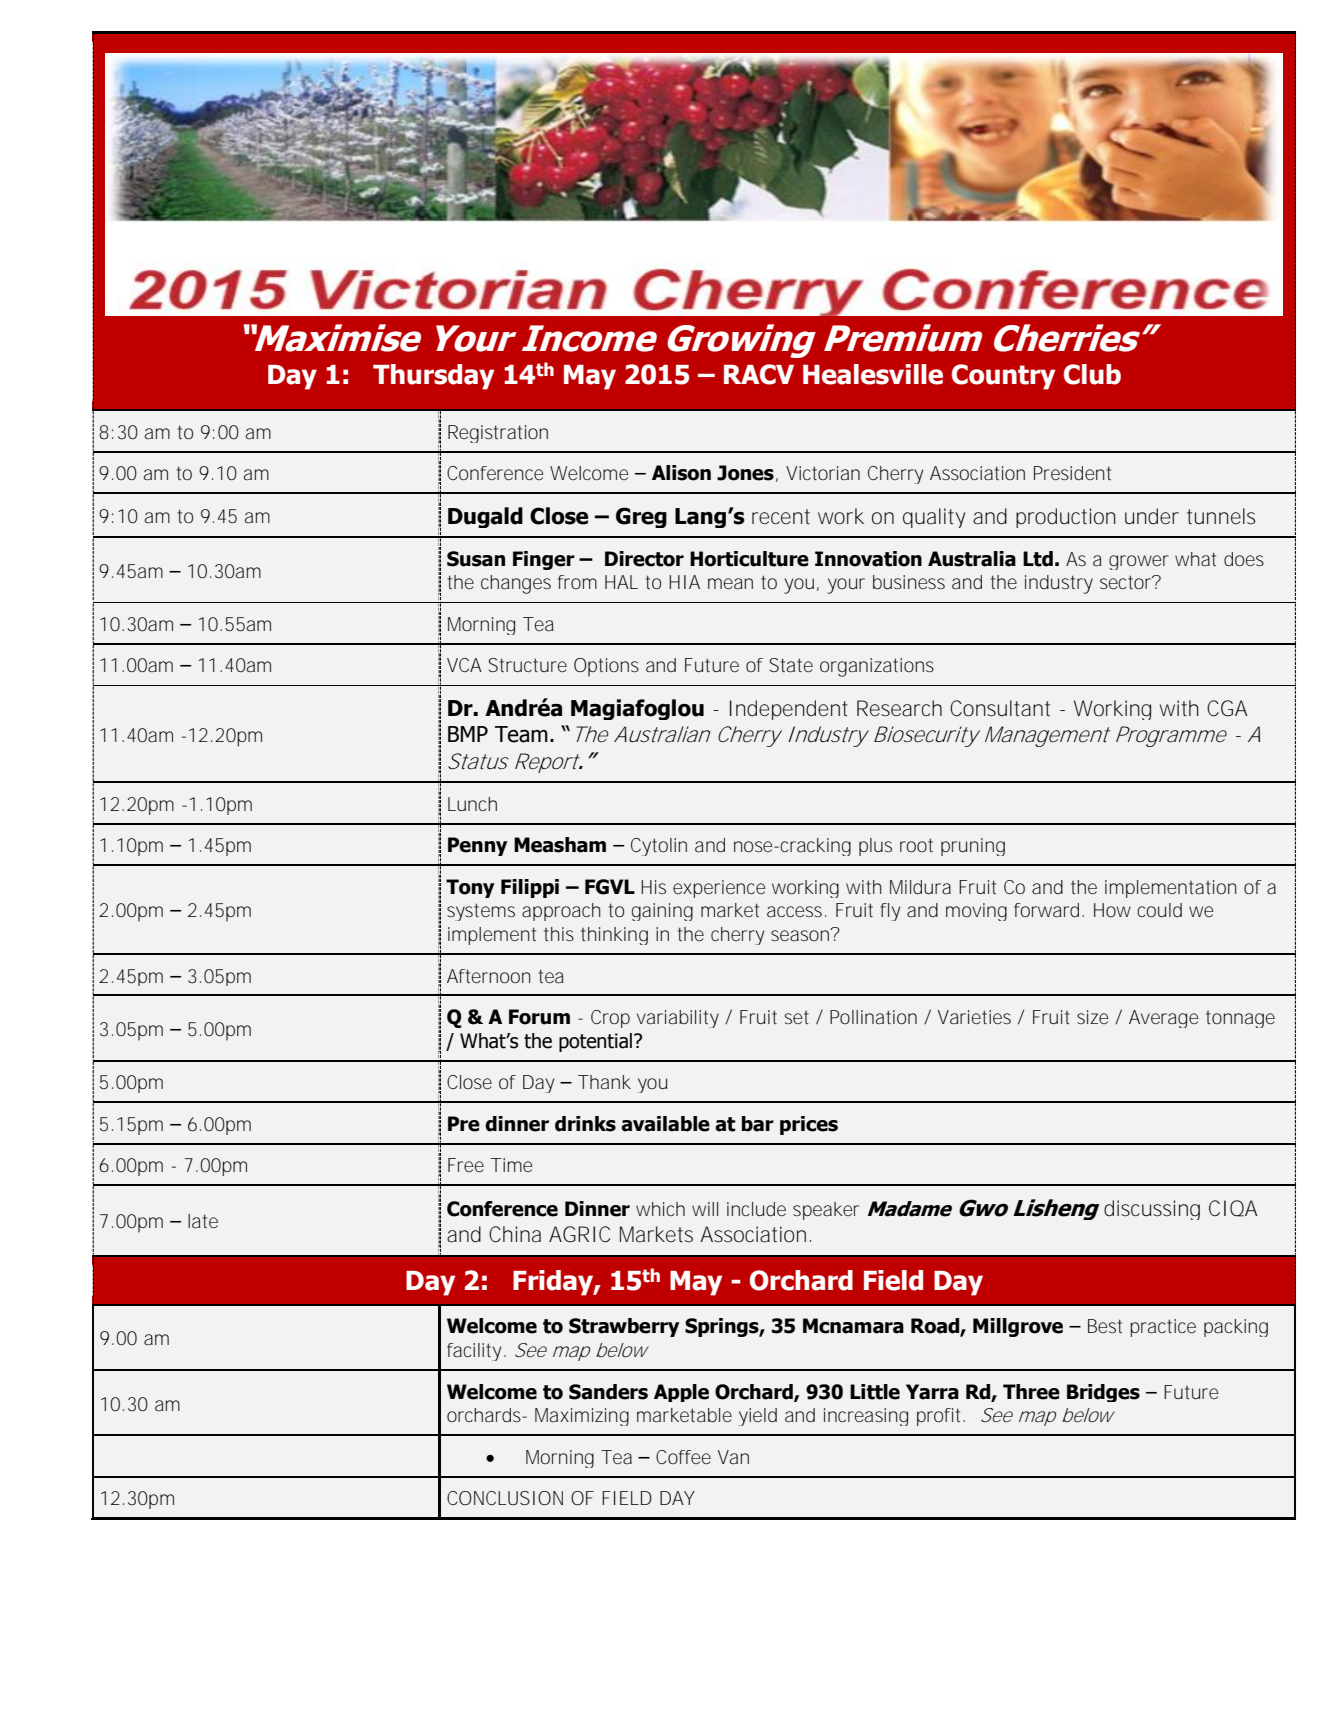  I want to click on How, so click(1112, 910).
